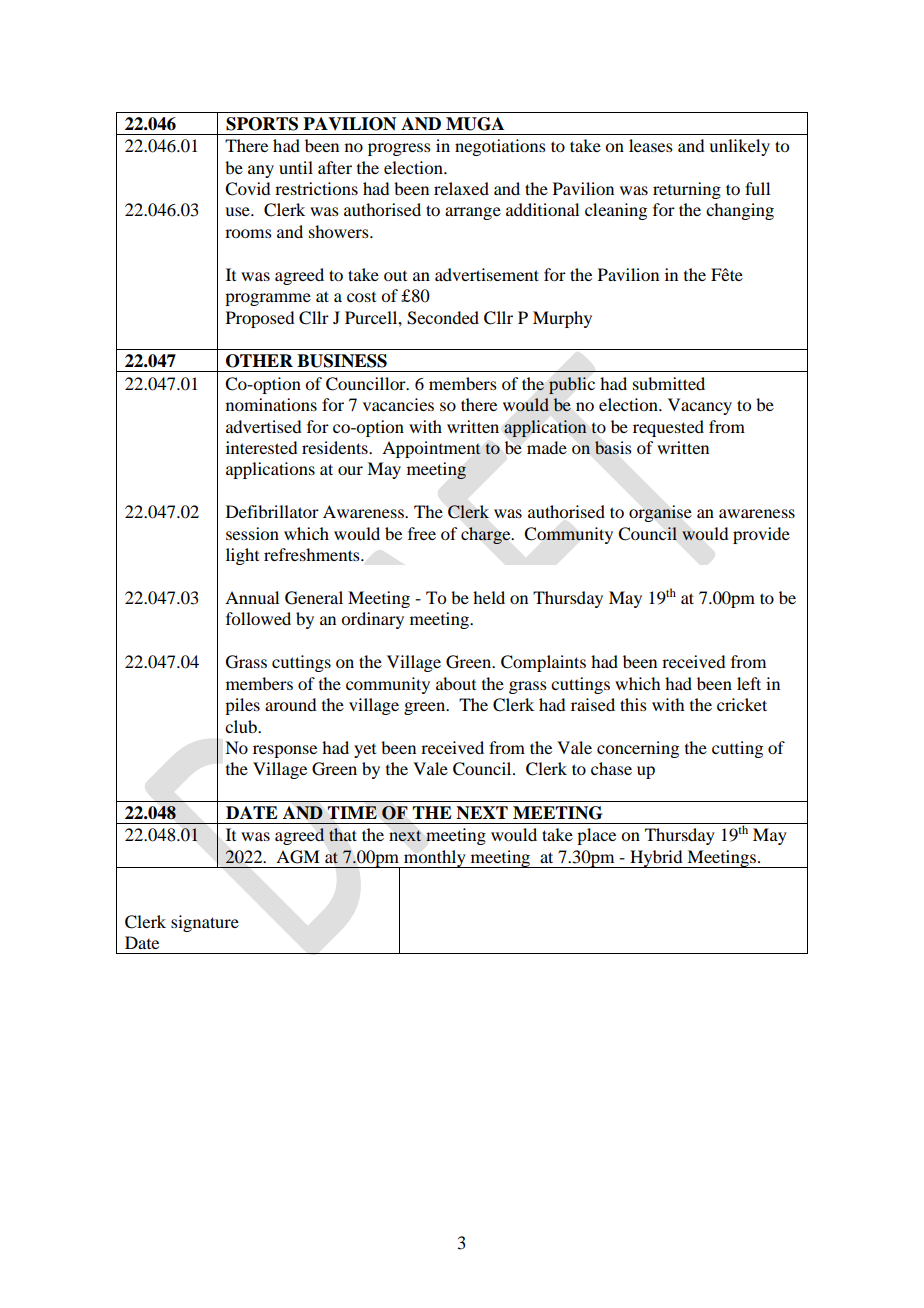  Describe the element at coordinates (638, 749) in the screenshot. I see `concerning` at that location.
